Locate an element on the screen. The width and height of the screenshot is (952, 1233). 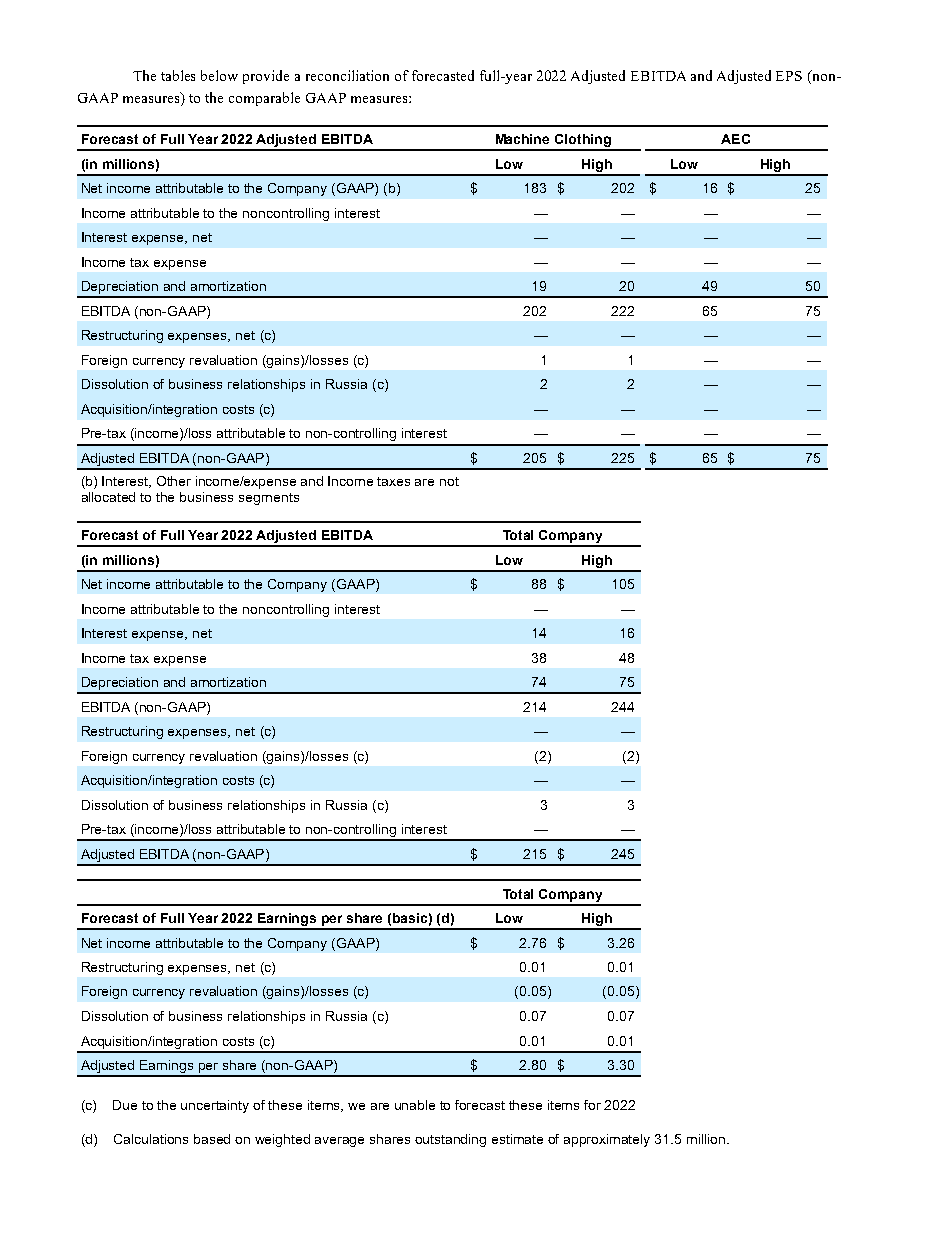
segments is located at coordinates (269, 499).
